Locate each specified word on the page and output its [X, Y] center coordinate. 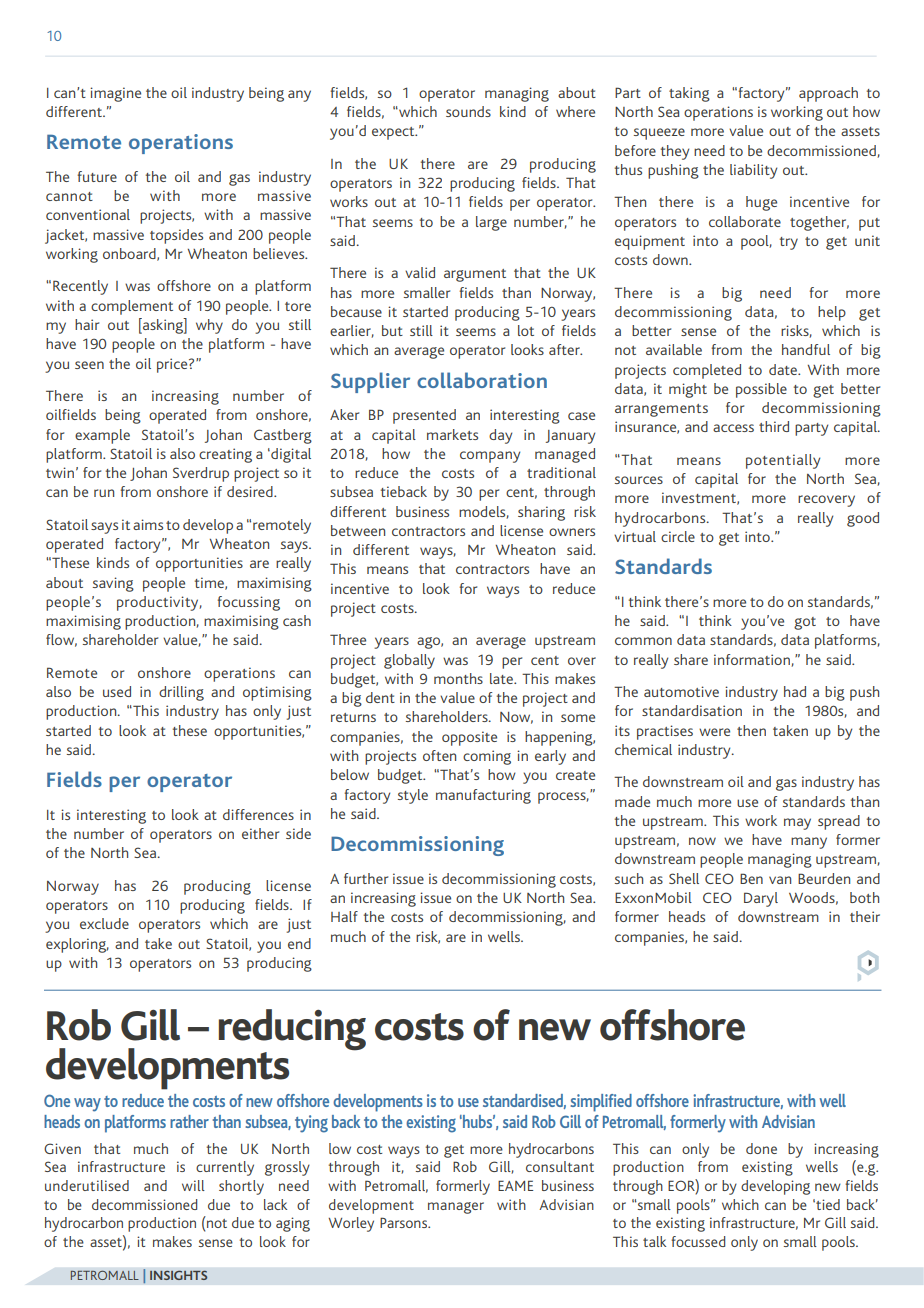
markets [452, 434]
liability [753, 171]
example [102, 436]
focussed [698, 1241]
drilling [181, 693]
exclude [104, 923]
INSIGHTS [178, 1275]
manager [456, 1208]
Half [344, 916]
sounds [468, 111]
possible [761, 390]
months [458, 678]
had [795, 691]
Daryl [761, 899]
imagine [115, 94]
